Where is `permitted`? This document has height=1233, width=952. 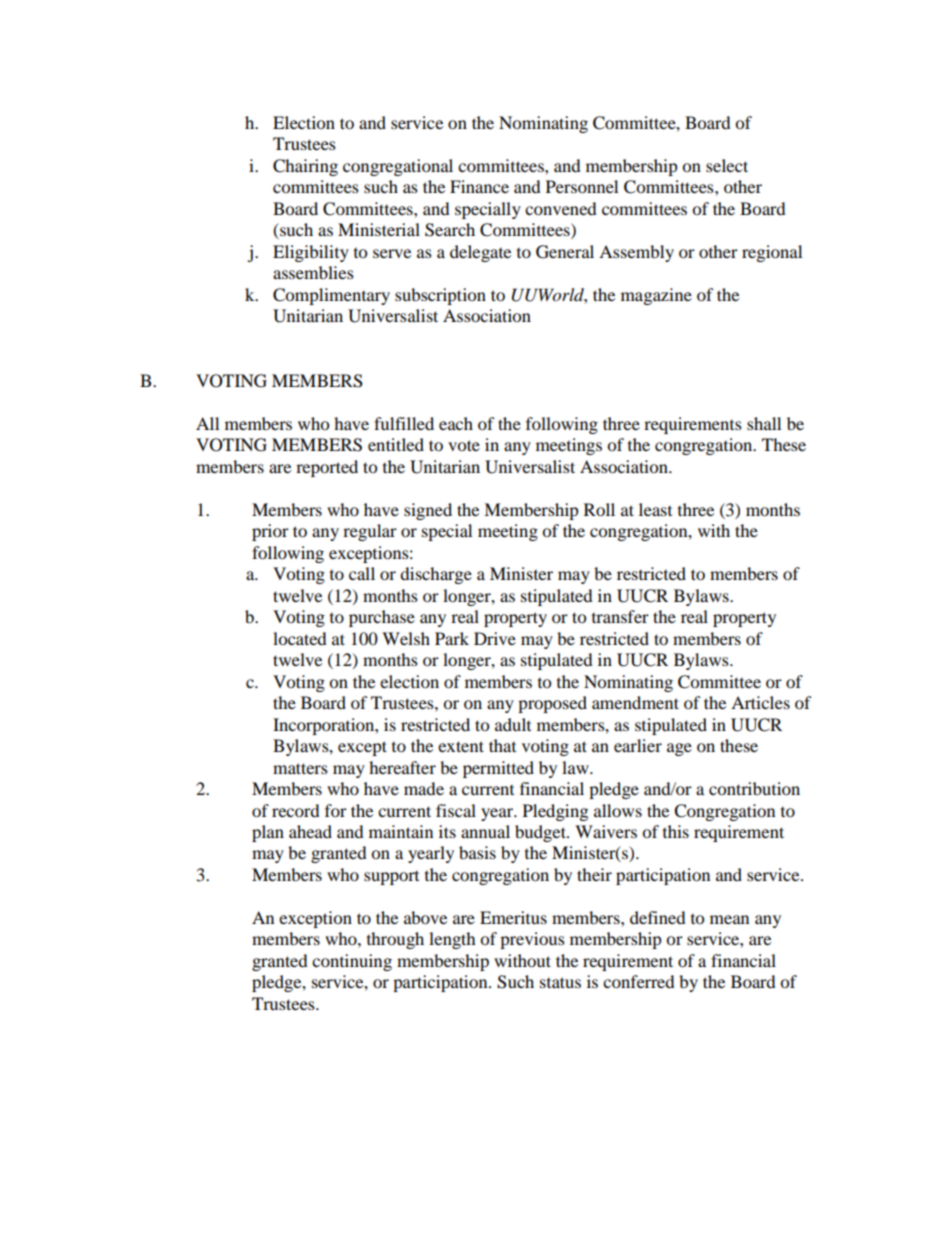
permitted is located at coordinates (498, 769).
